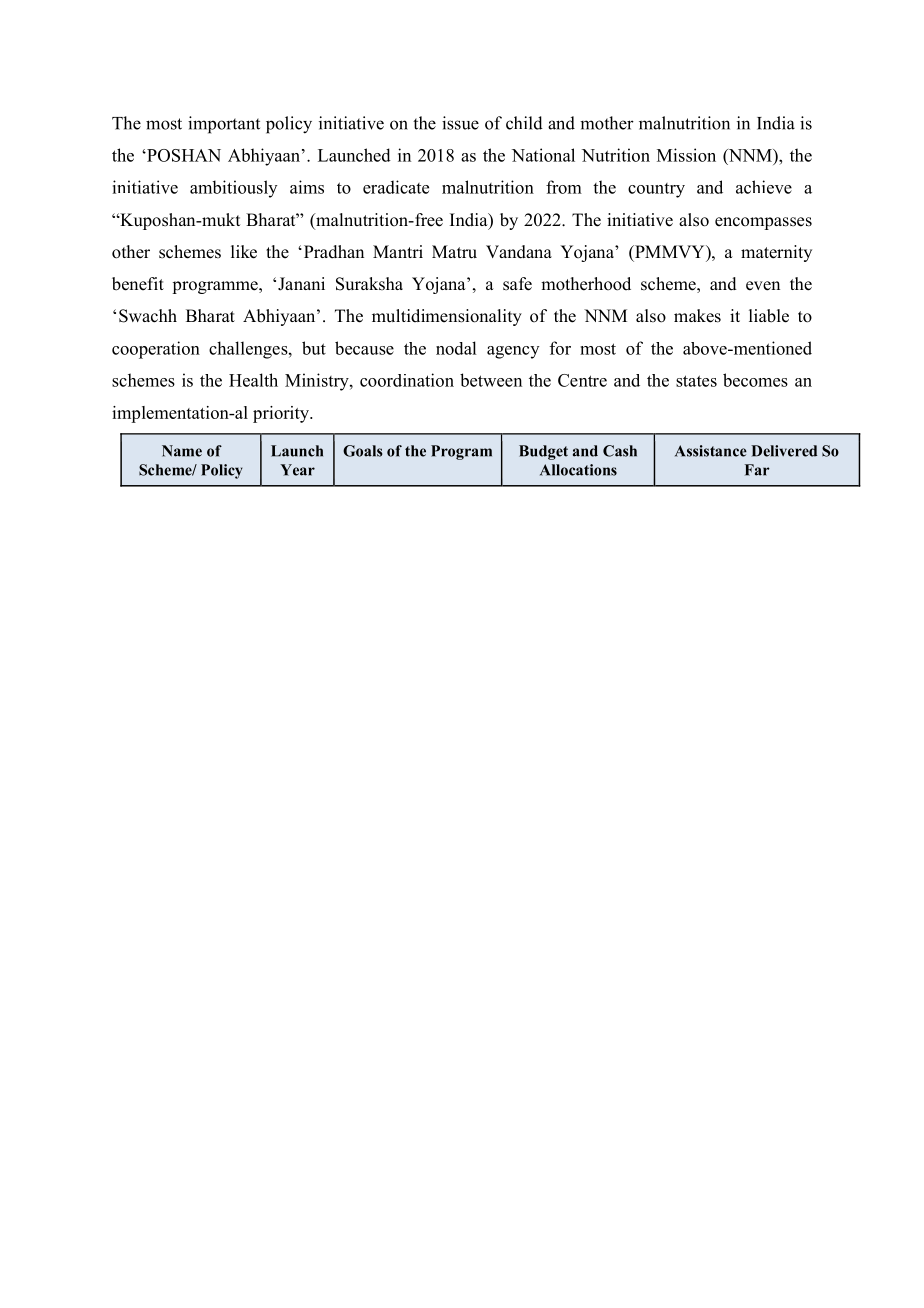 This screenshot has height=1308, width=924. What do you see at coordinates (224, 125) in the screenshot?
I see `important` at bounding box center [224, 125].
